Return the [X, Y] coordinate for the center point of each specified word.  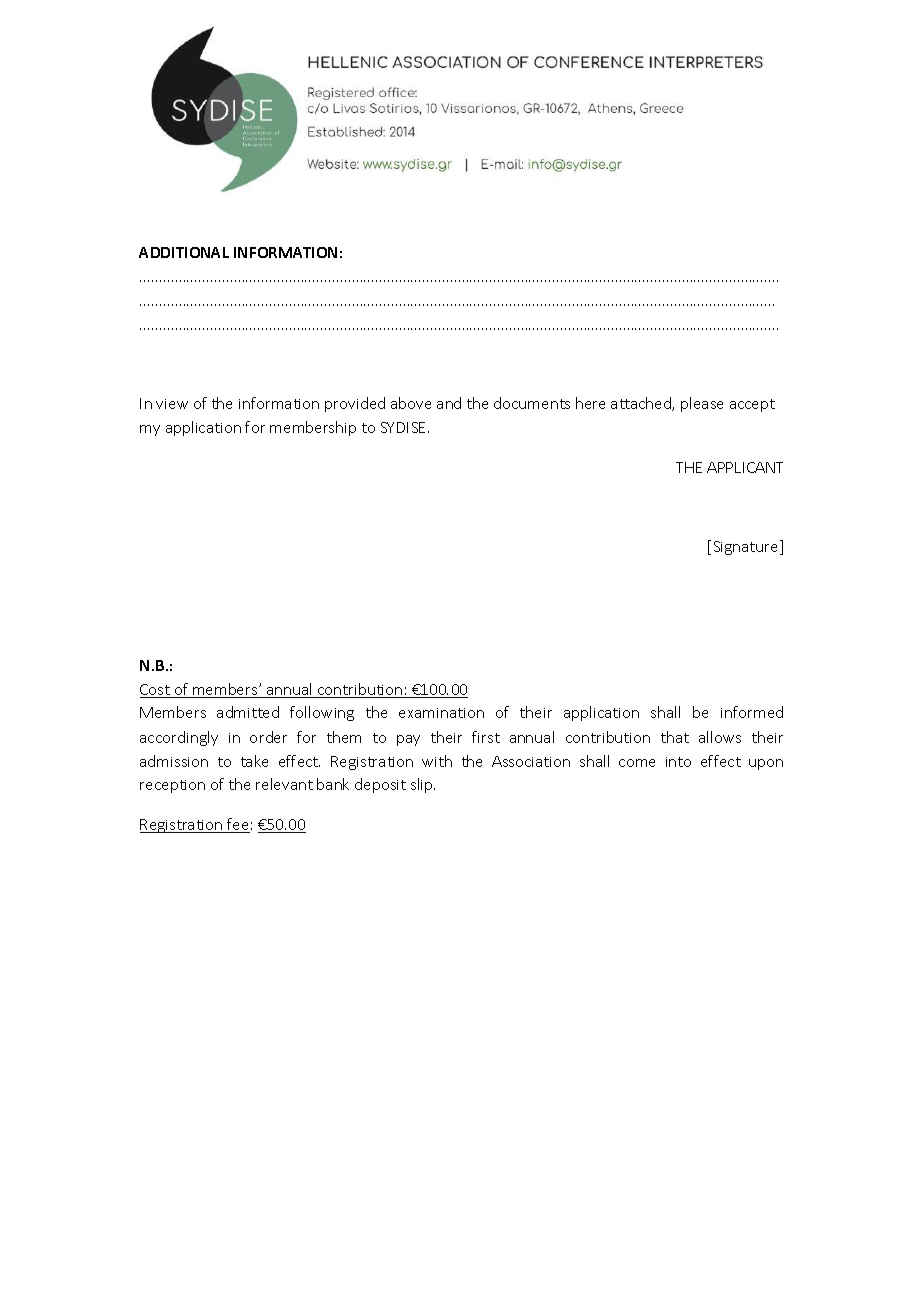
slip [423, 785]
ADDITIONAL [184, 252]
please [702, 404]
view [172, 404]
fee [237, 825]
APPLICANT [745, 467]
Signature [747, 547]
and [449, 403]
